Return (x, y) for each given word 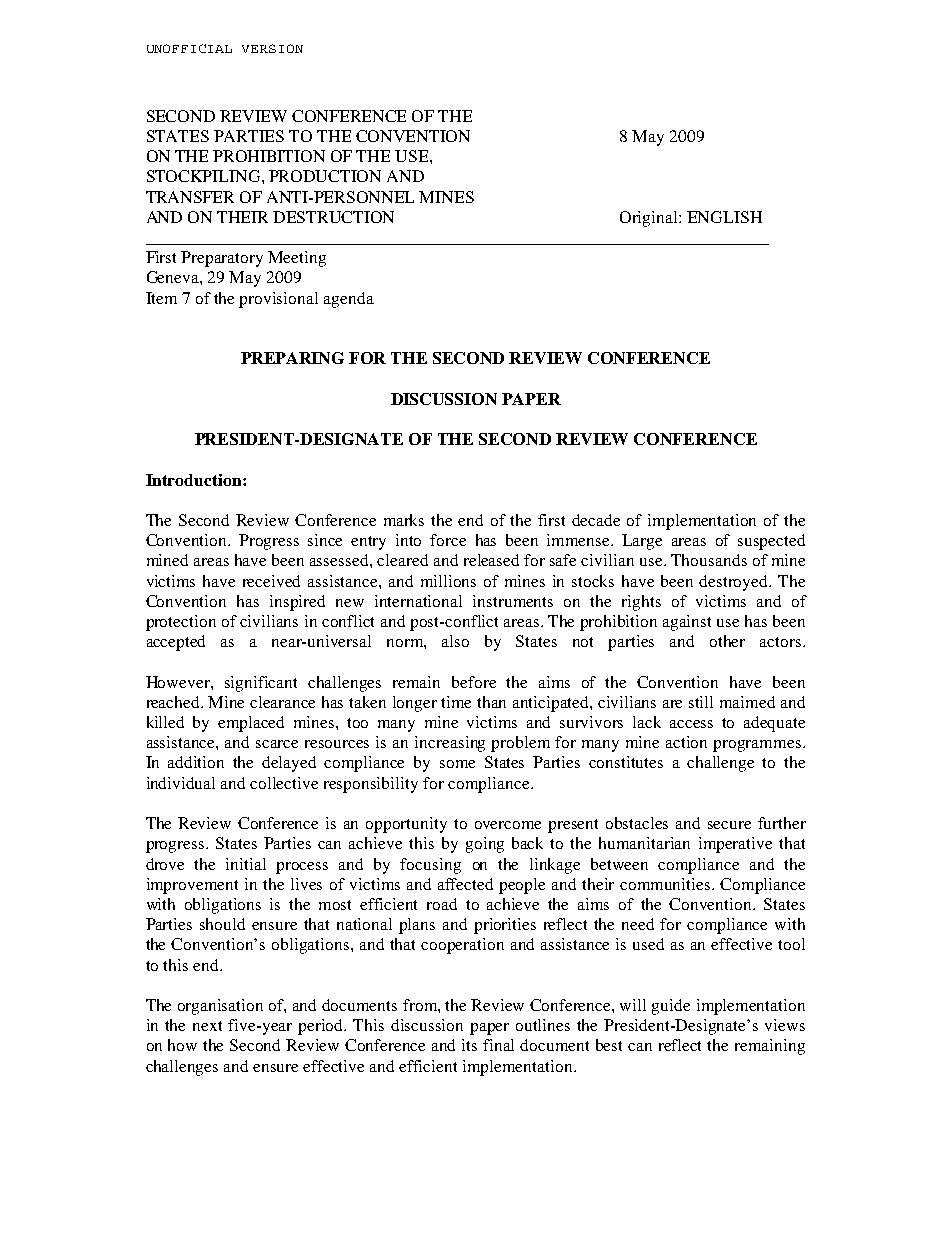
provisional (278, 300)
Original (650, 219)
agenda (349, 300)
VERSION (272, 48)
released (491, 560)
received (271, 581)
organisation (220, 1007)
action (686, 742)
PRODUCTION (325, 176)
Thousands (709, 560)
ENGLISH (724, 217)
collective (284, 783)
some (457, 764)
